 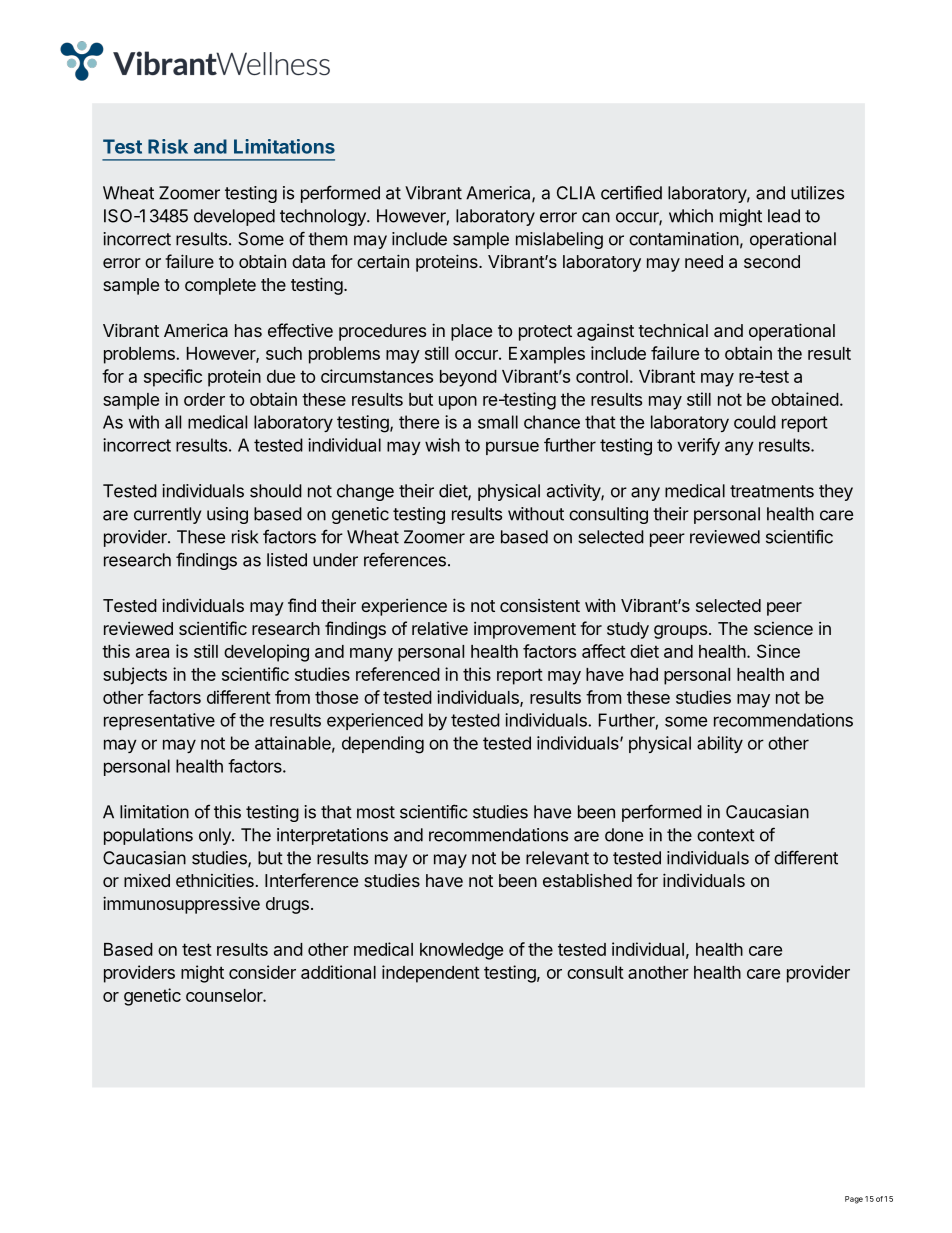 I want to click on independent, so click(x=431, y=974).
